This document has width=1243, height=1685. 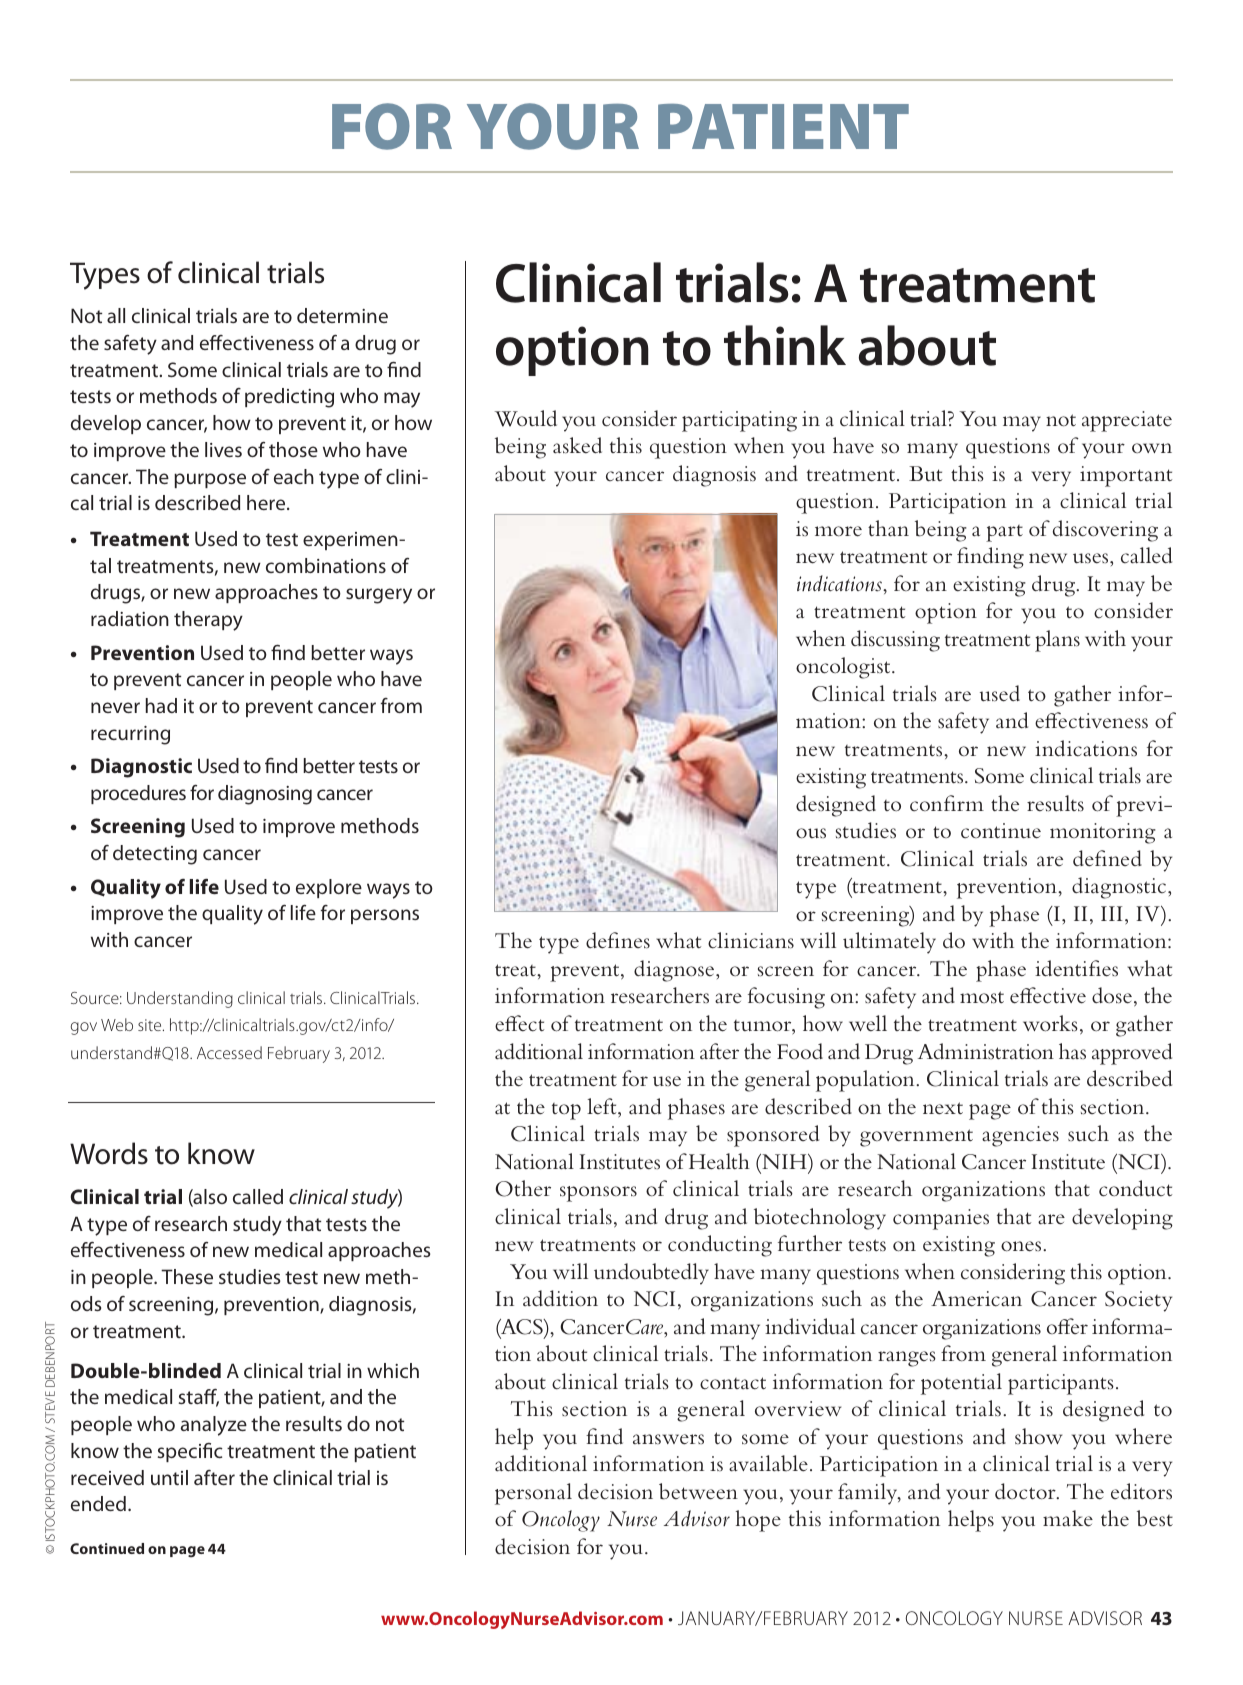 I want to click on until, so click(x=169, y=1477).
